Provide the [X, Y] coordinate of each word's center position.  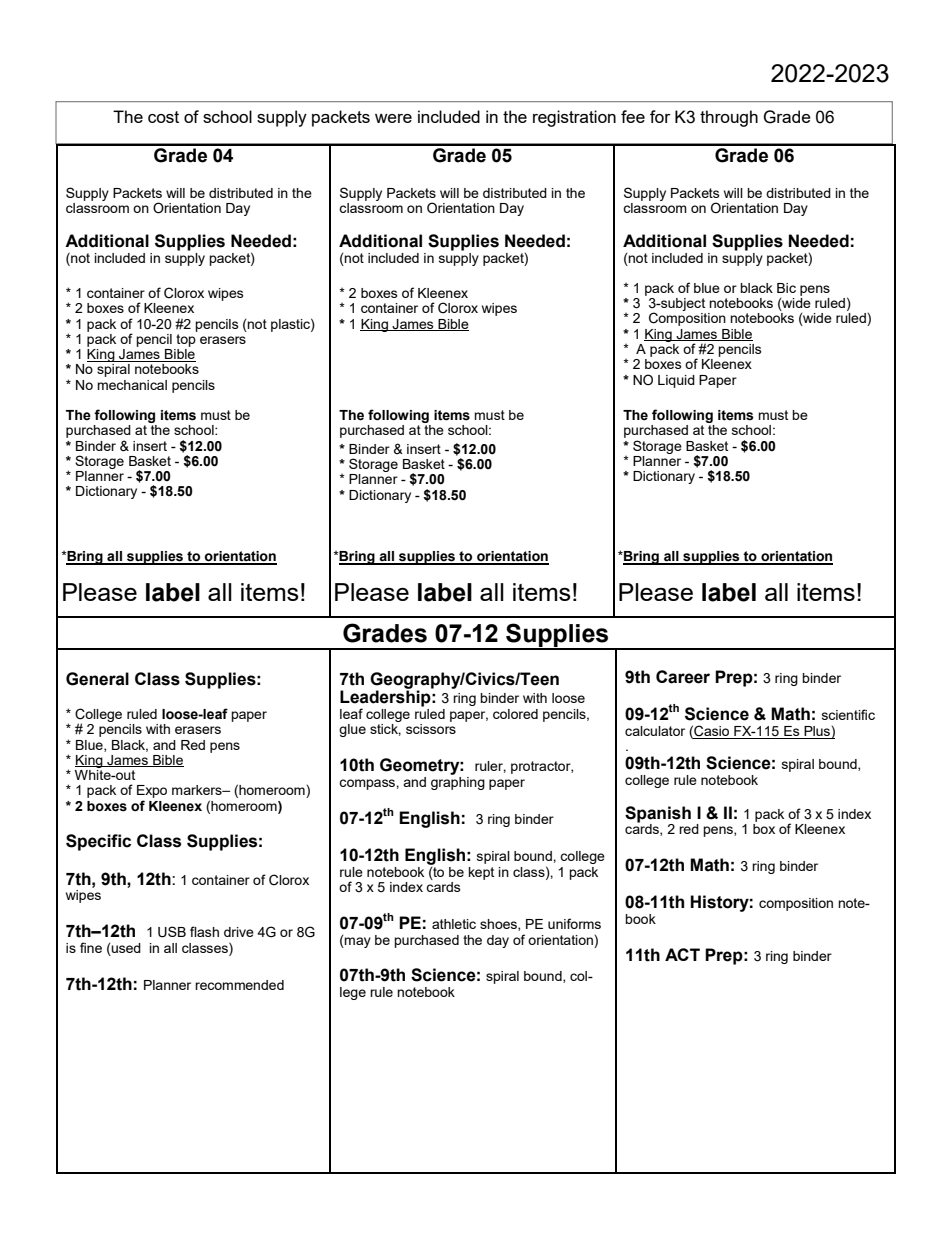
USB [172, 932]
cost [163, 117]
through [729, 118]
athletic [454, 924]
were [393, 118]
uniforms [574, 923]
